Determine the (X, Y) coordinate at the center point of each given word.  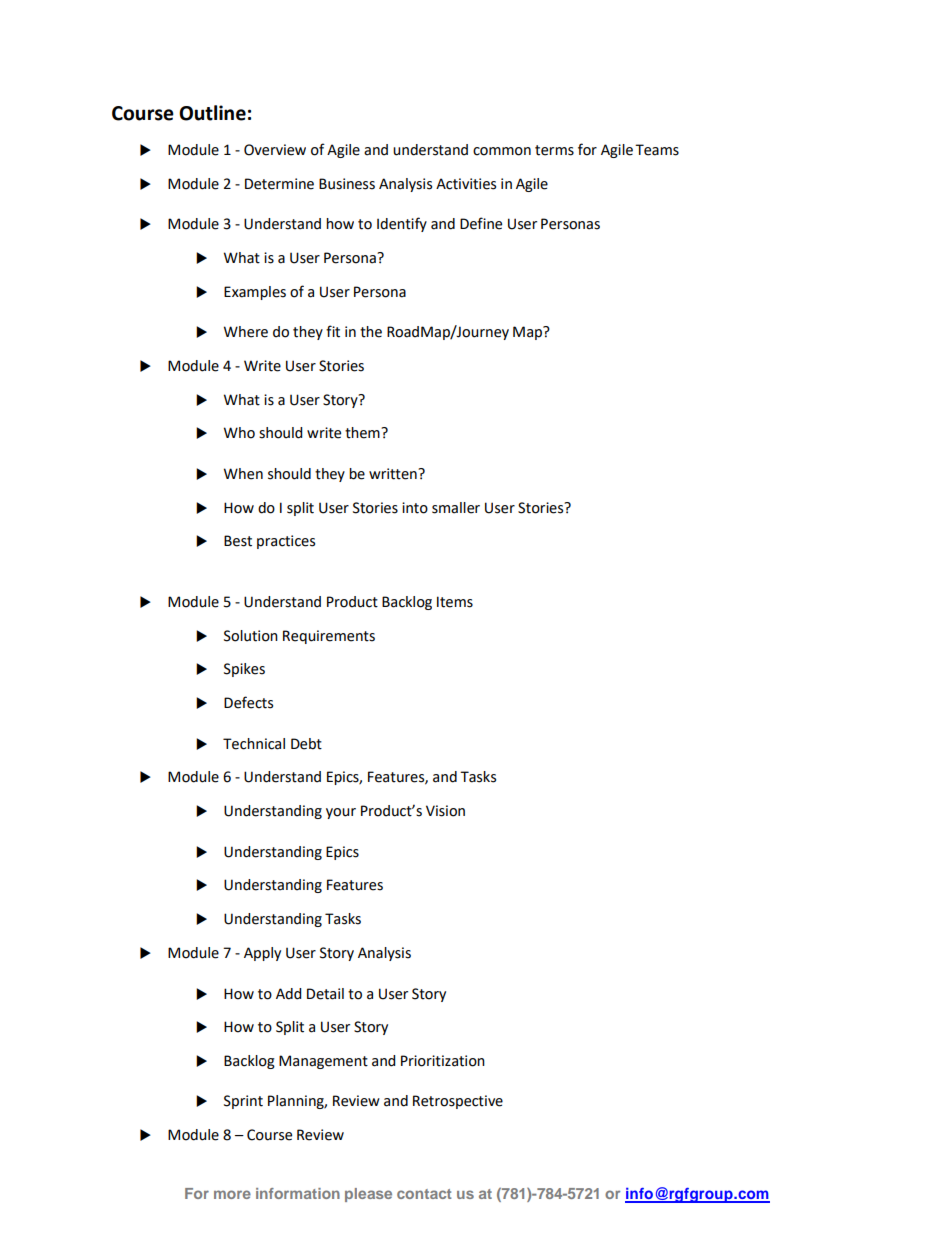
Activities (466, 184)
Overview (275, 150)
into (415, 508)
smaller (456, 508)
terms (554, 150)
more (232, 1194)
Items (455, 602)
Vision (445, 811)
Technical (254, 744)
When (243, 474)
